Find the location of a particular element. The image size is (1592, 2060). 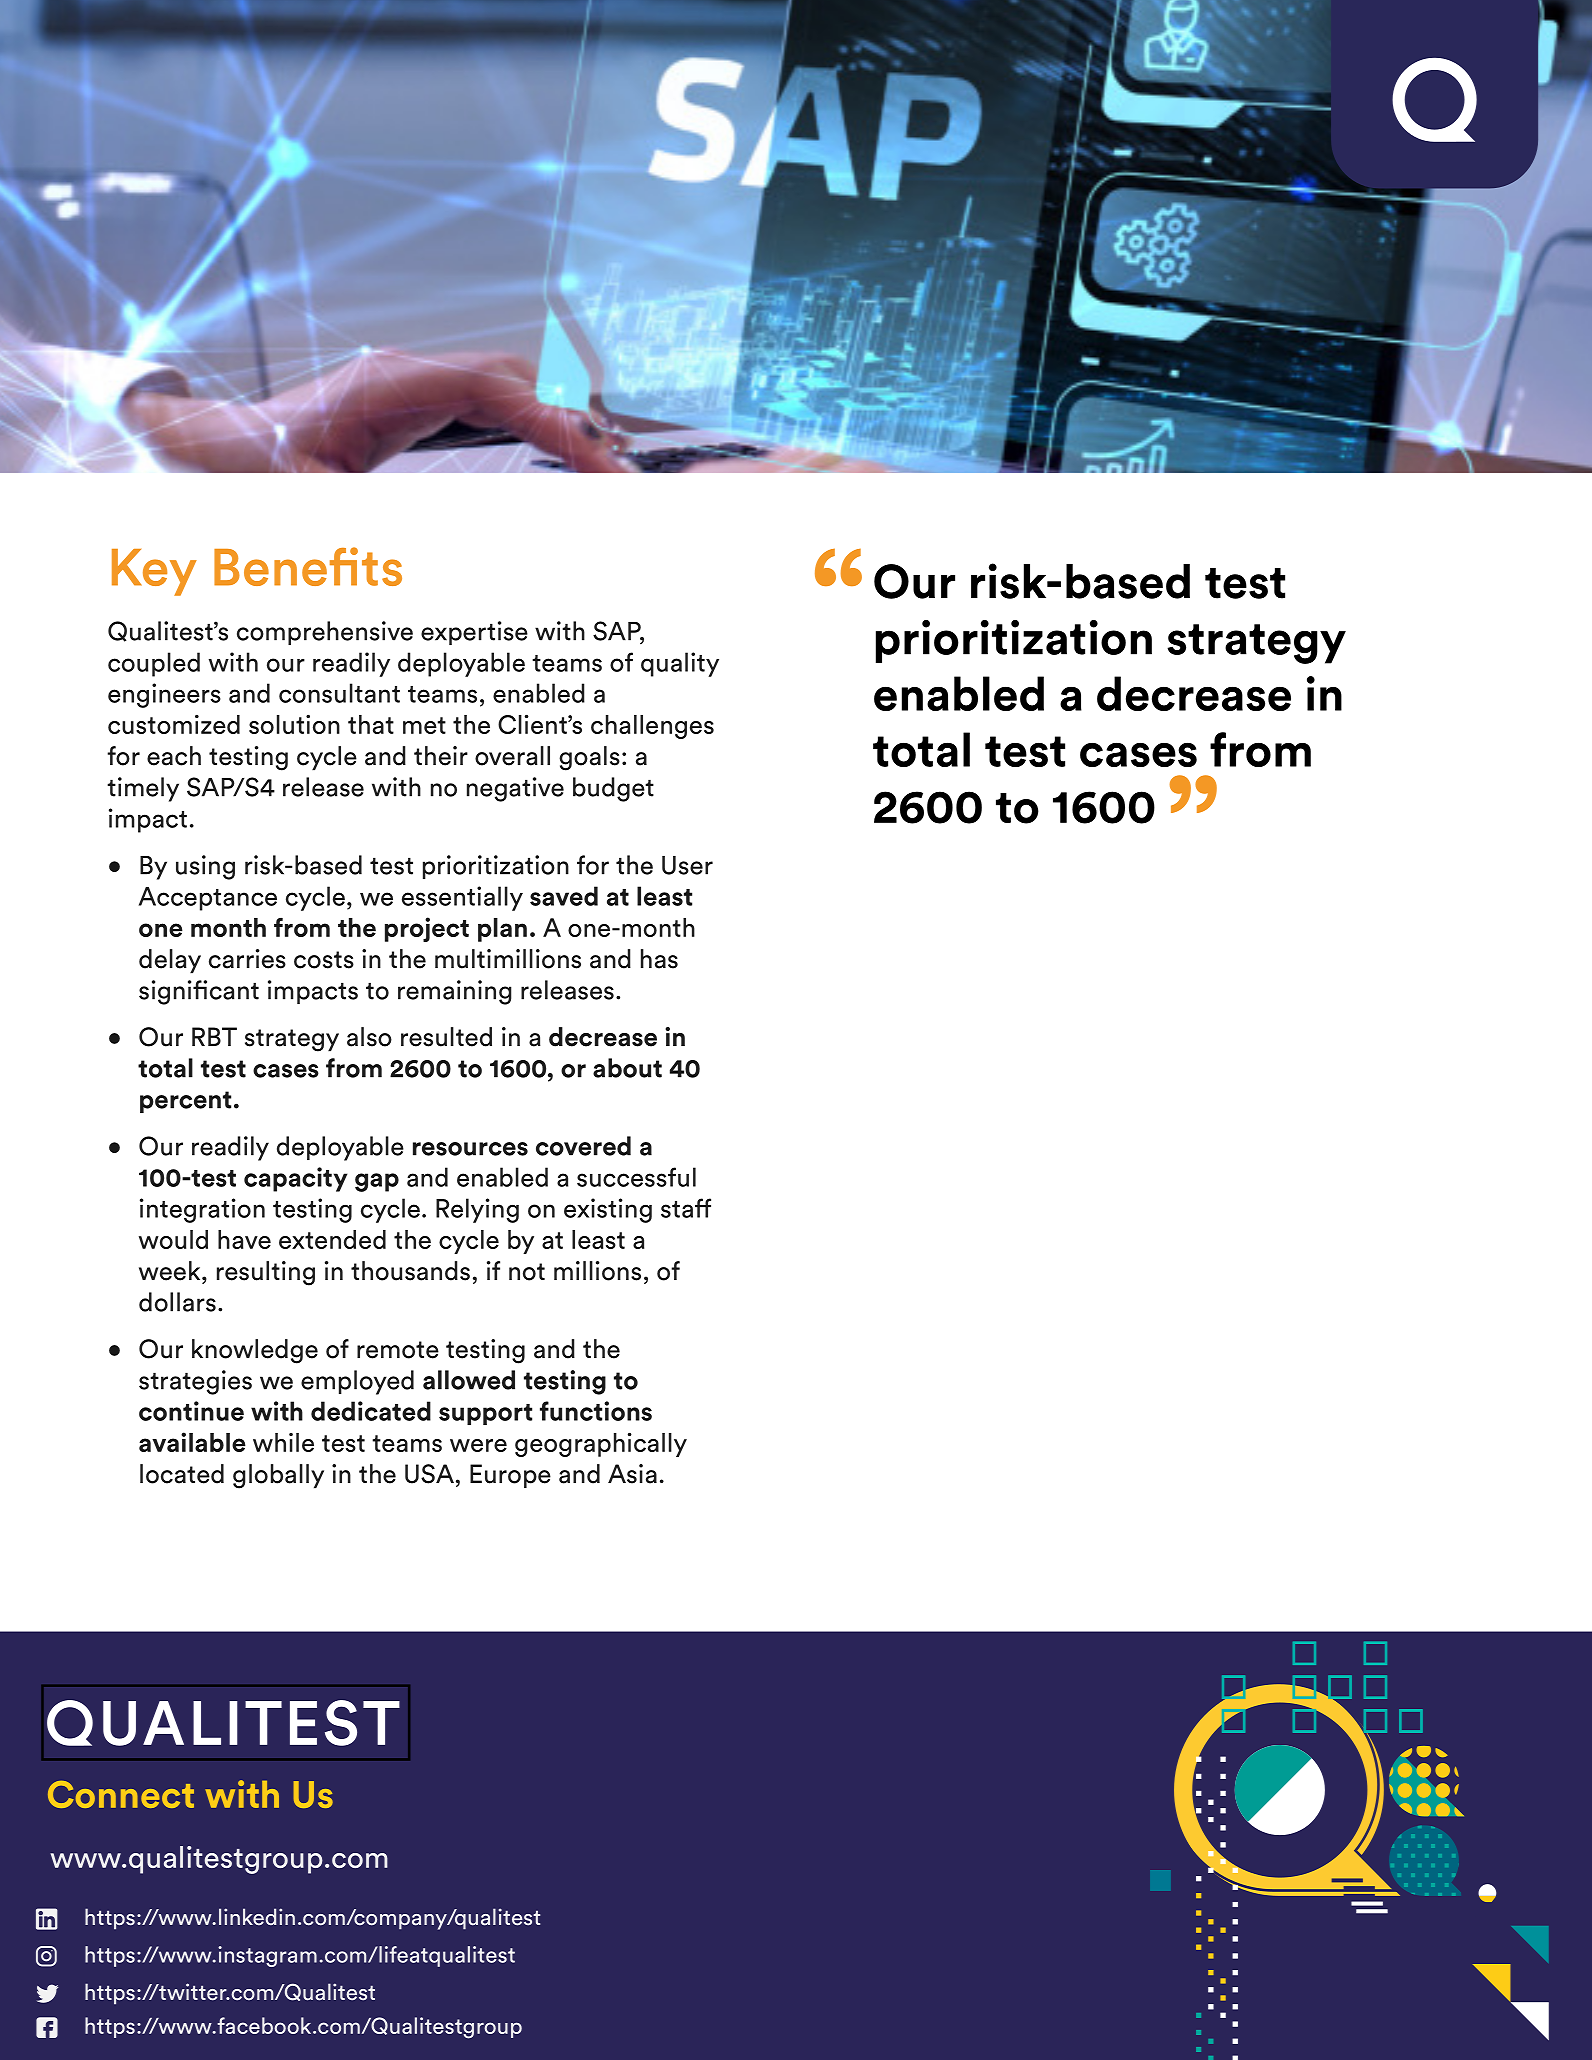

quality is located at coordinates (680, 664).
